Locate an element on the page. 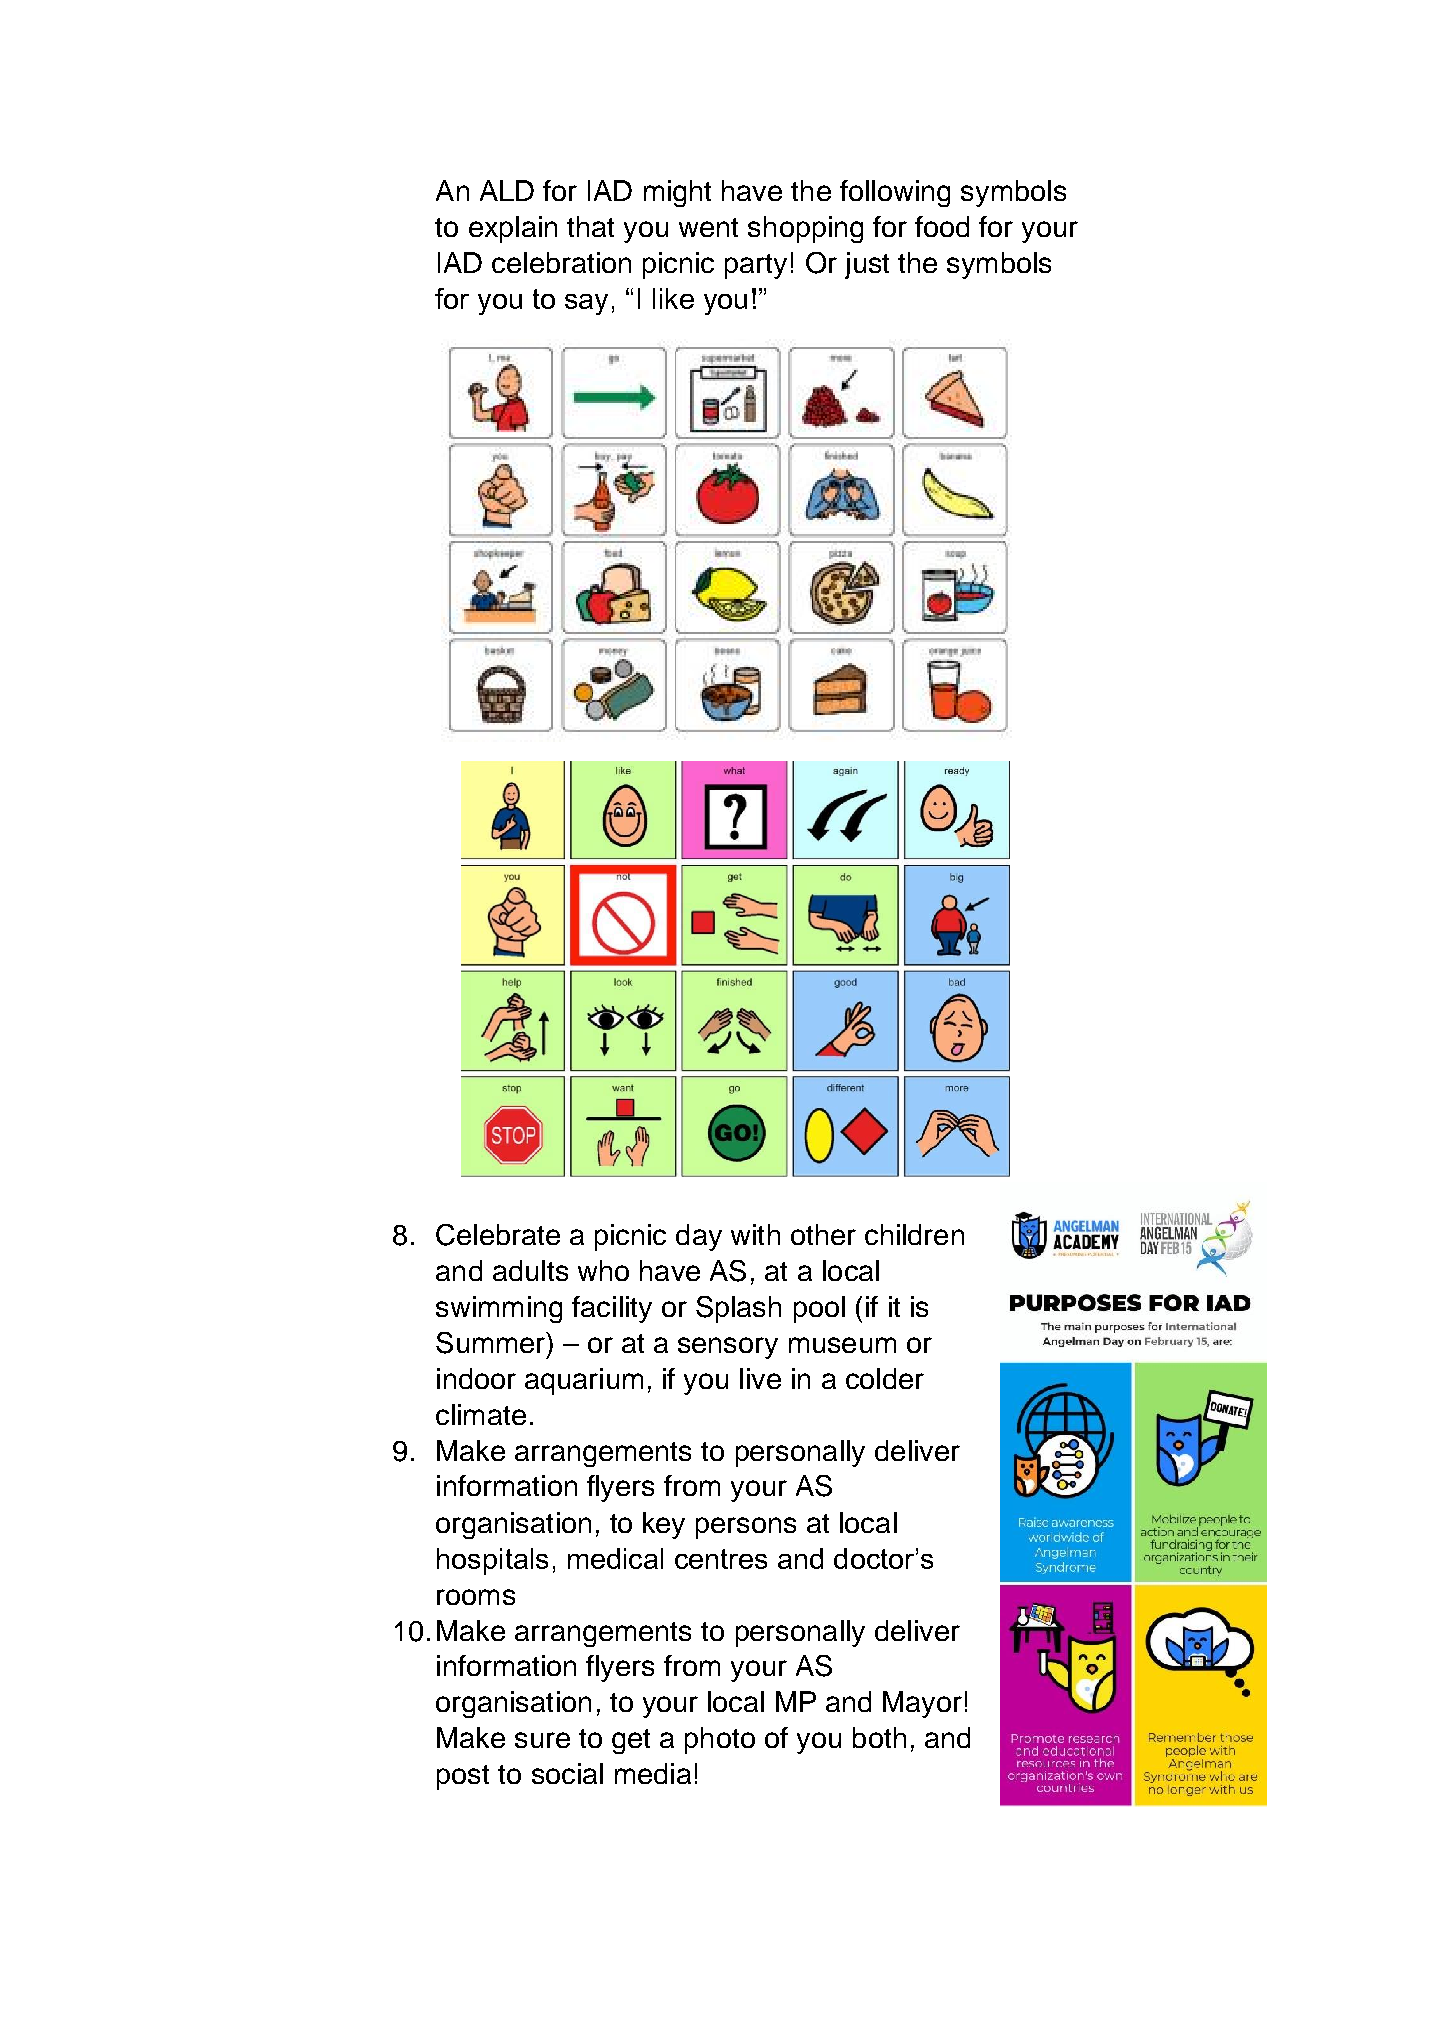 The width and height of the image is (1439, 2034). like is located at coordinates (673, 298).
